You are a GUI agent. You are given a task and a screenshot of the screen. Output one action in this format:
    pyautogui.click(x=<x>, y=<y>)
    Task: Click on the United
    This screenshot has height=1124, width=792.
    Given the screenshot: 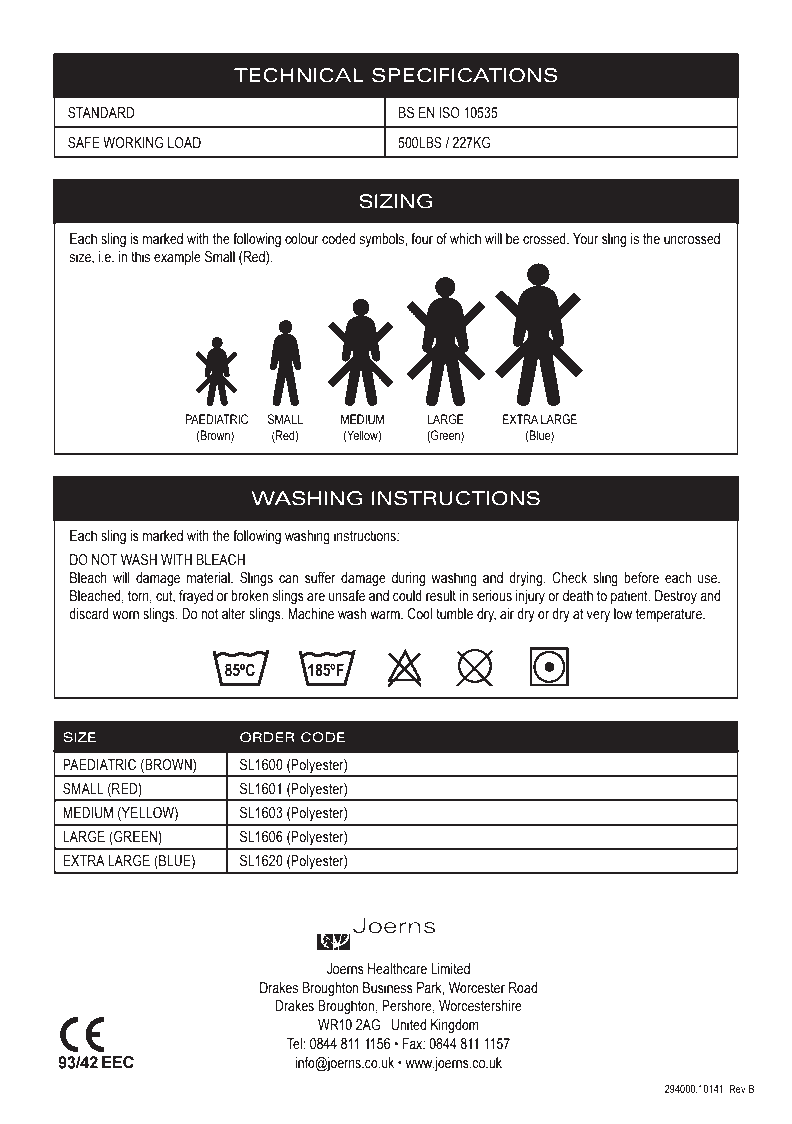 What is the action you would take?
    pyautogui.click(x=409, y=1025)
